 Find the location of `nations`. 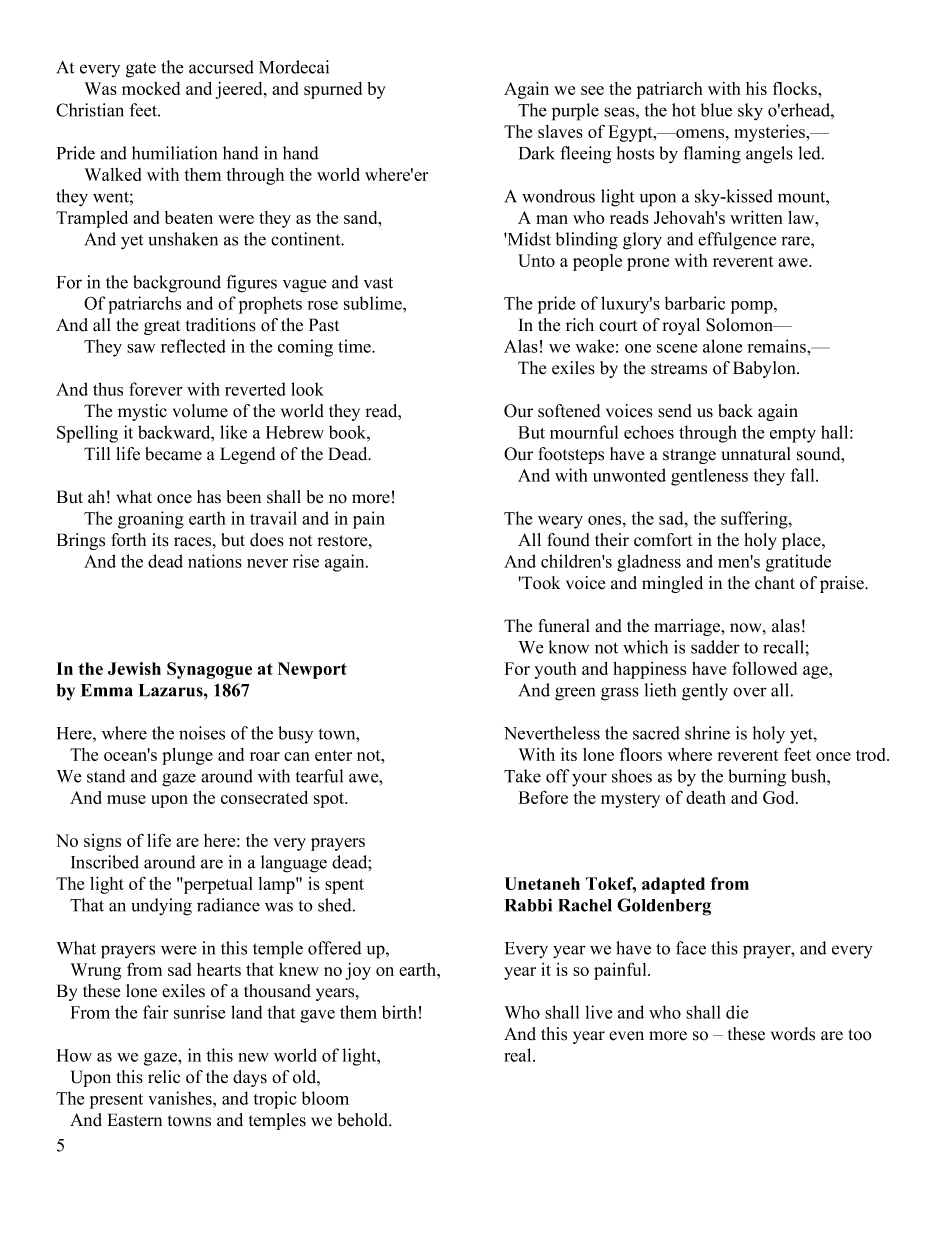

nations is located at coordinates (215, 561).
